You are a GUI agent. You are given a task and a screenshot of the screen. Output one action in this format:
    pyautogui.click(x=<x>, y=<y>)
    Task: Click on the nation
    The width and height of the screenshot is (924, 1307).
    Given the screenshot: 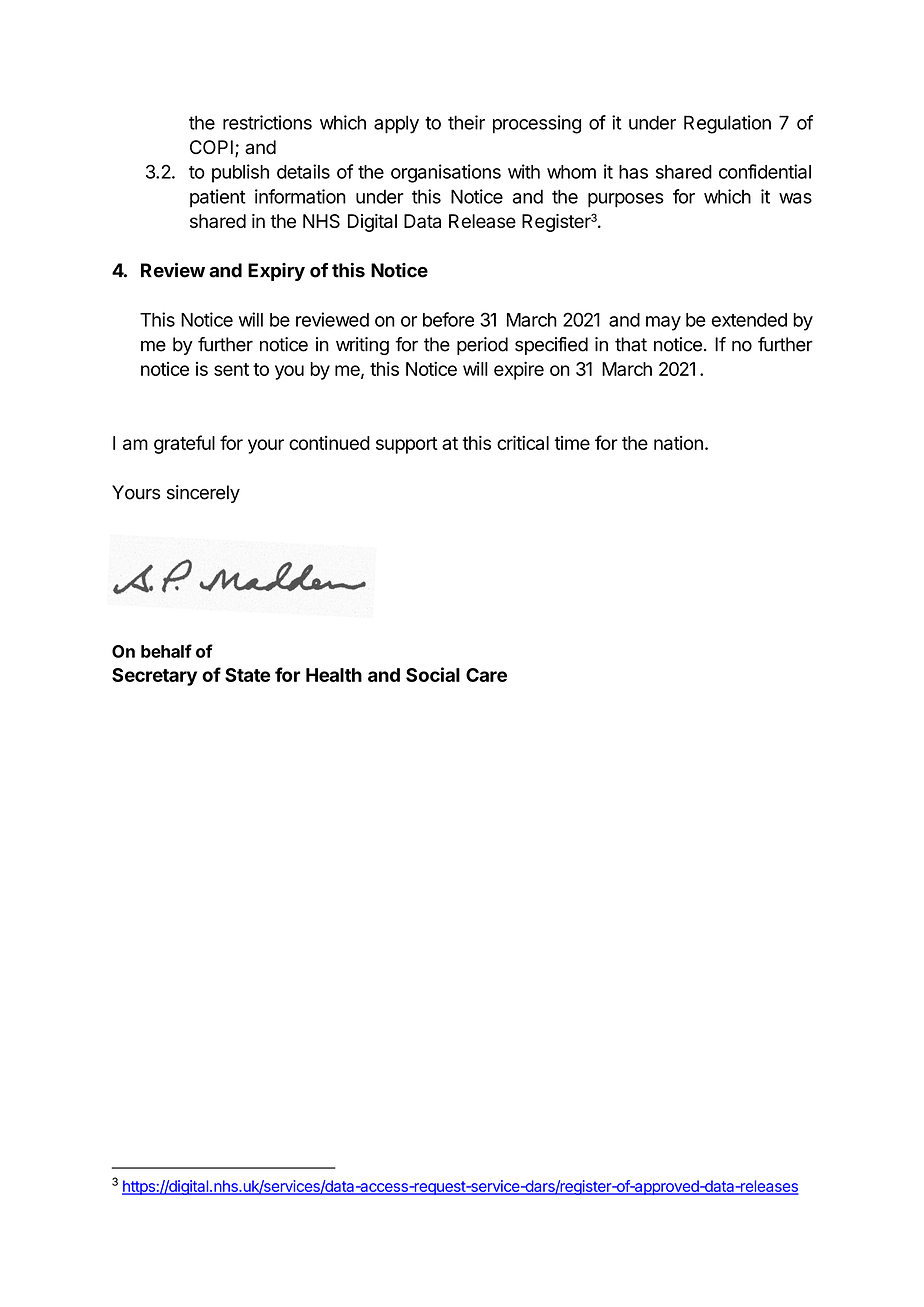 What is the action you would take?
    pyautogui.click(x=678, y=443)
